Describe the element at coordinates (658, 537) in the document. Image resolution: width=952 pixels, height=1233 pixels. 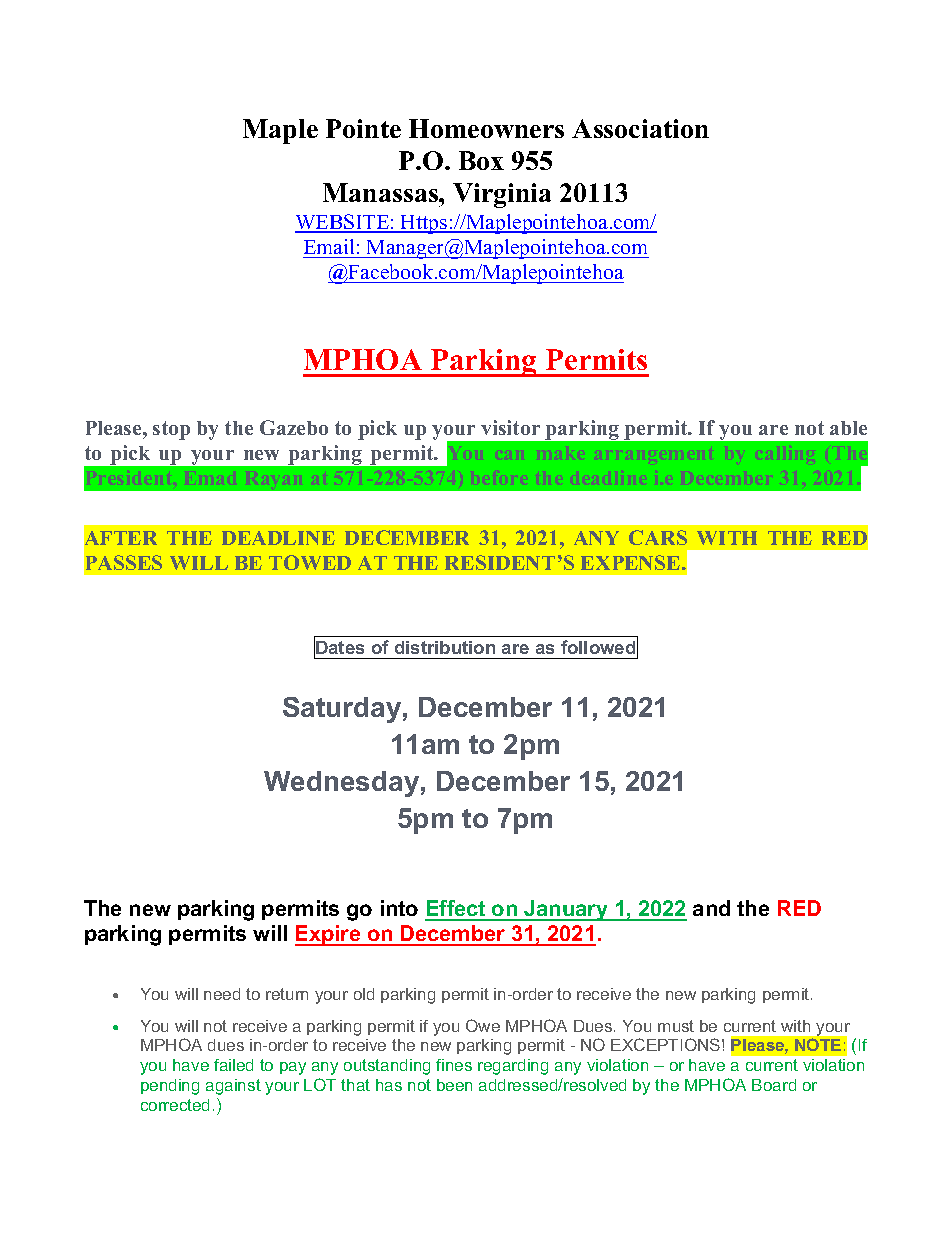
I see `CARS` at that location.
